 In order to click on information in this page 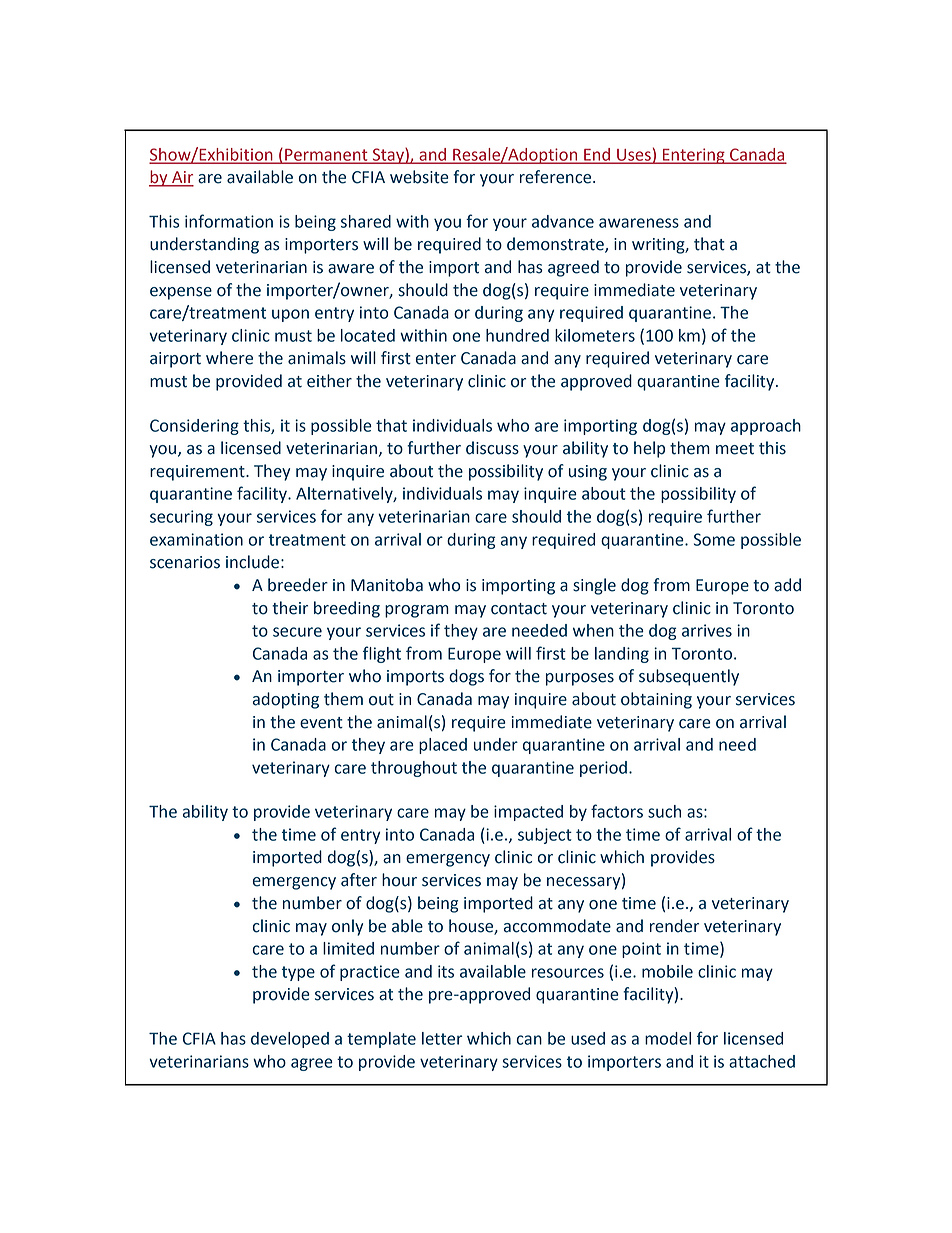, I will do `click(229, 221)`.
